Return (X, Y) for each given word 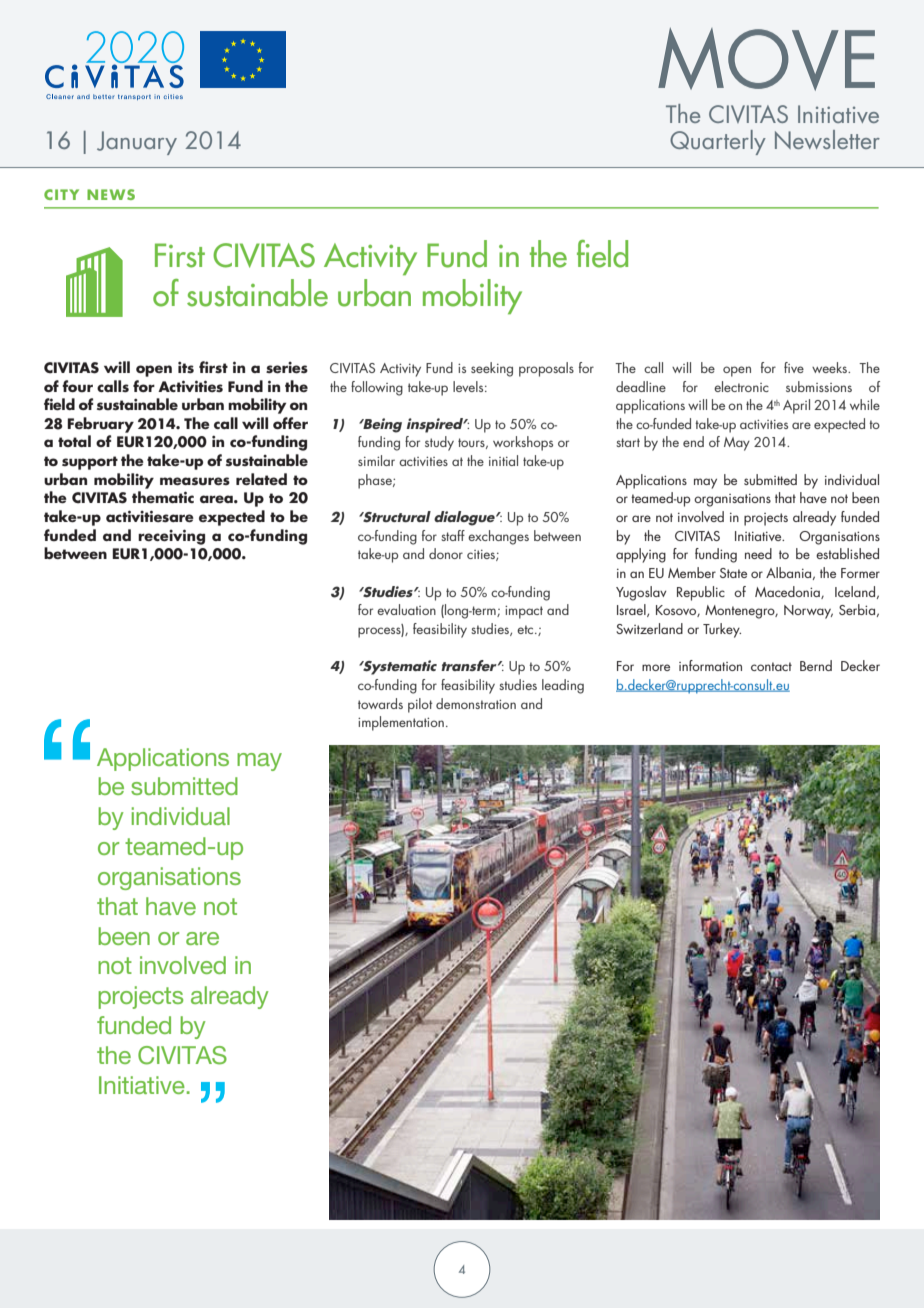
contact (771, 666)
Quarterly (718, 142)
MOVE (766, 59)
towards (380, 703)
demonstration (476, 703)
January (137, 143)
